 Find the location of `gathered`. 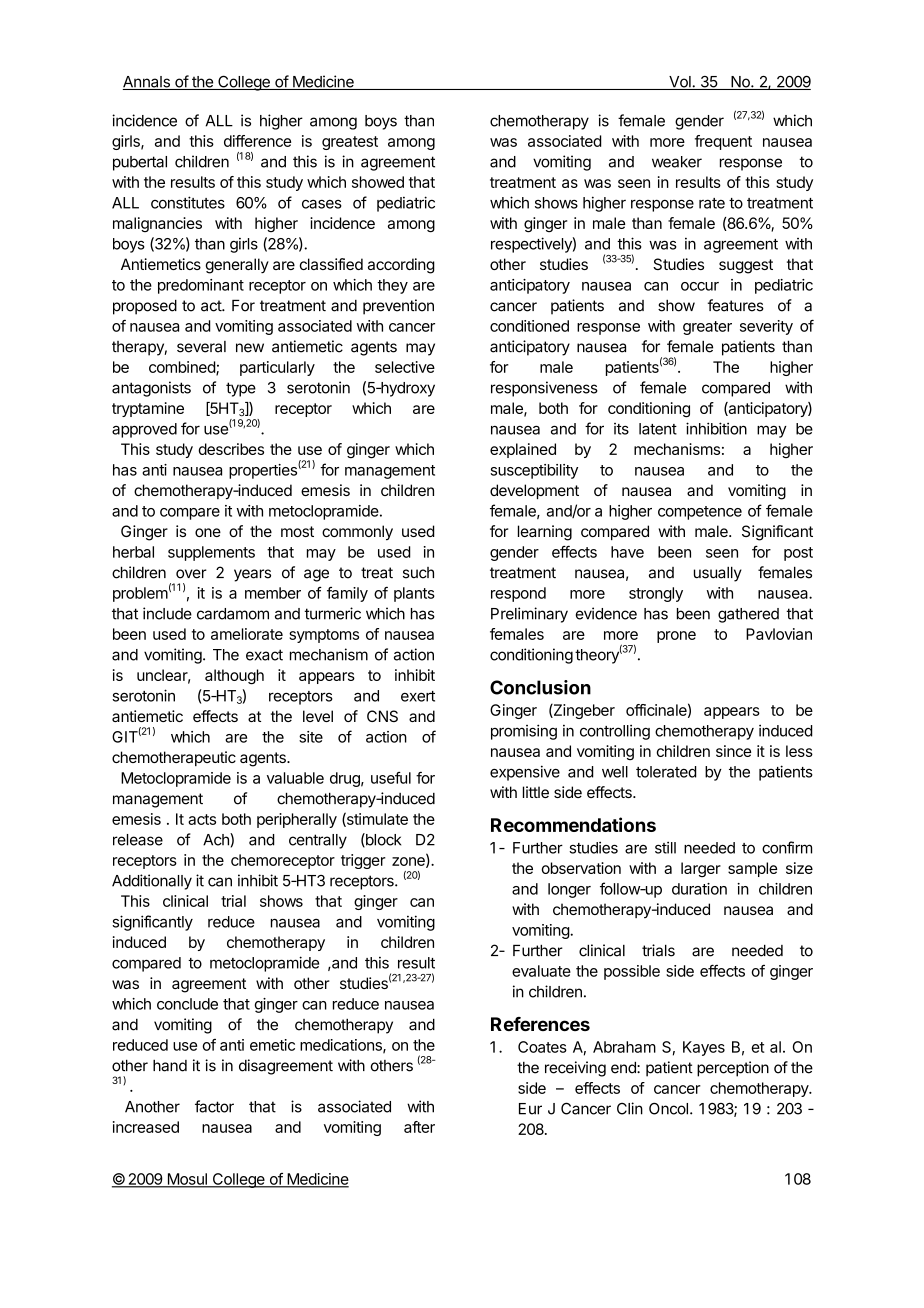

gathered is located at coordinates (748, 615).
